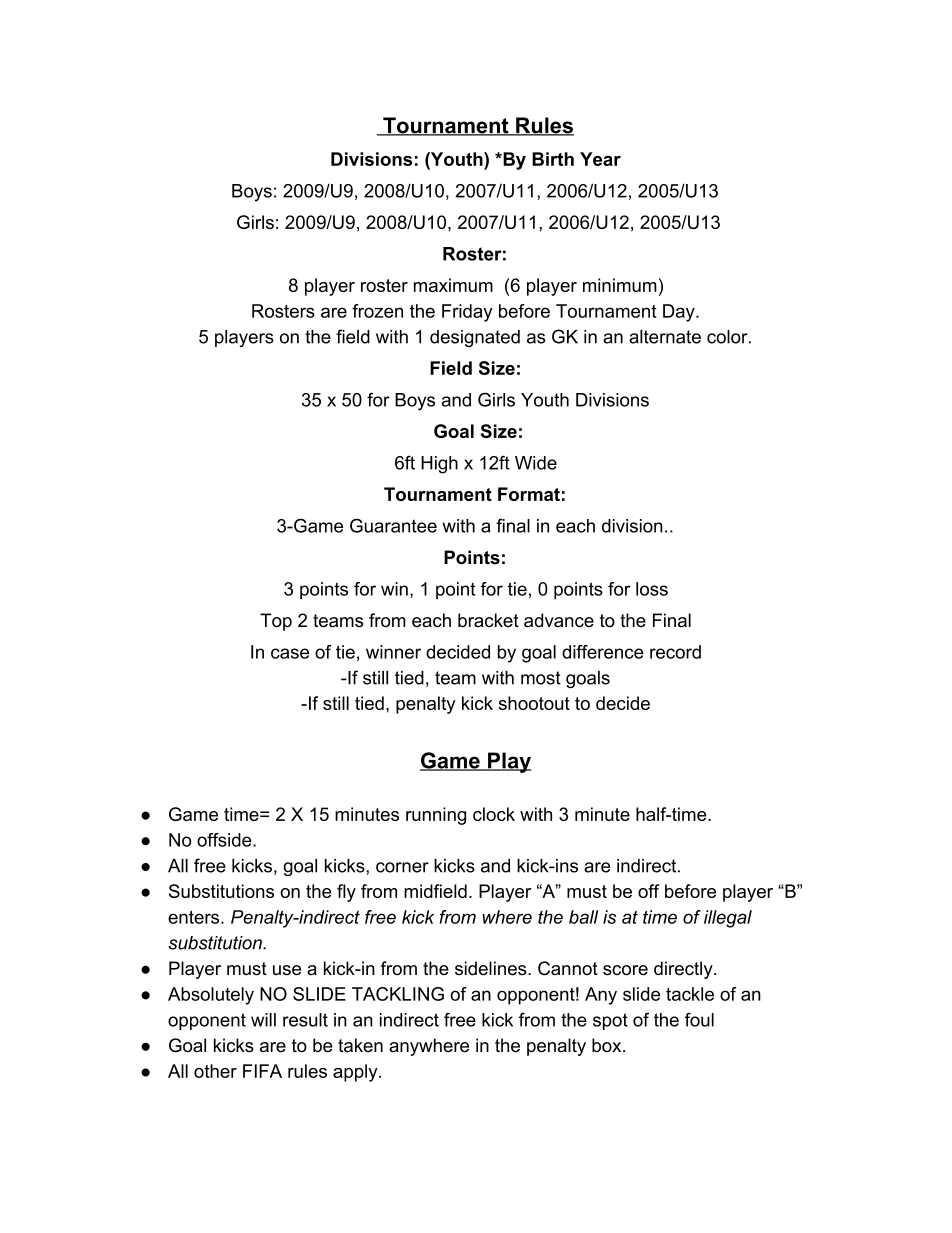 This screenshot has width=952, height=1233. Describe the element at coordinates (553, 159) in the screenshot. I see `Birth` at that location.
